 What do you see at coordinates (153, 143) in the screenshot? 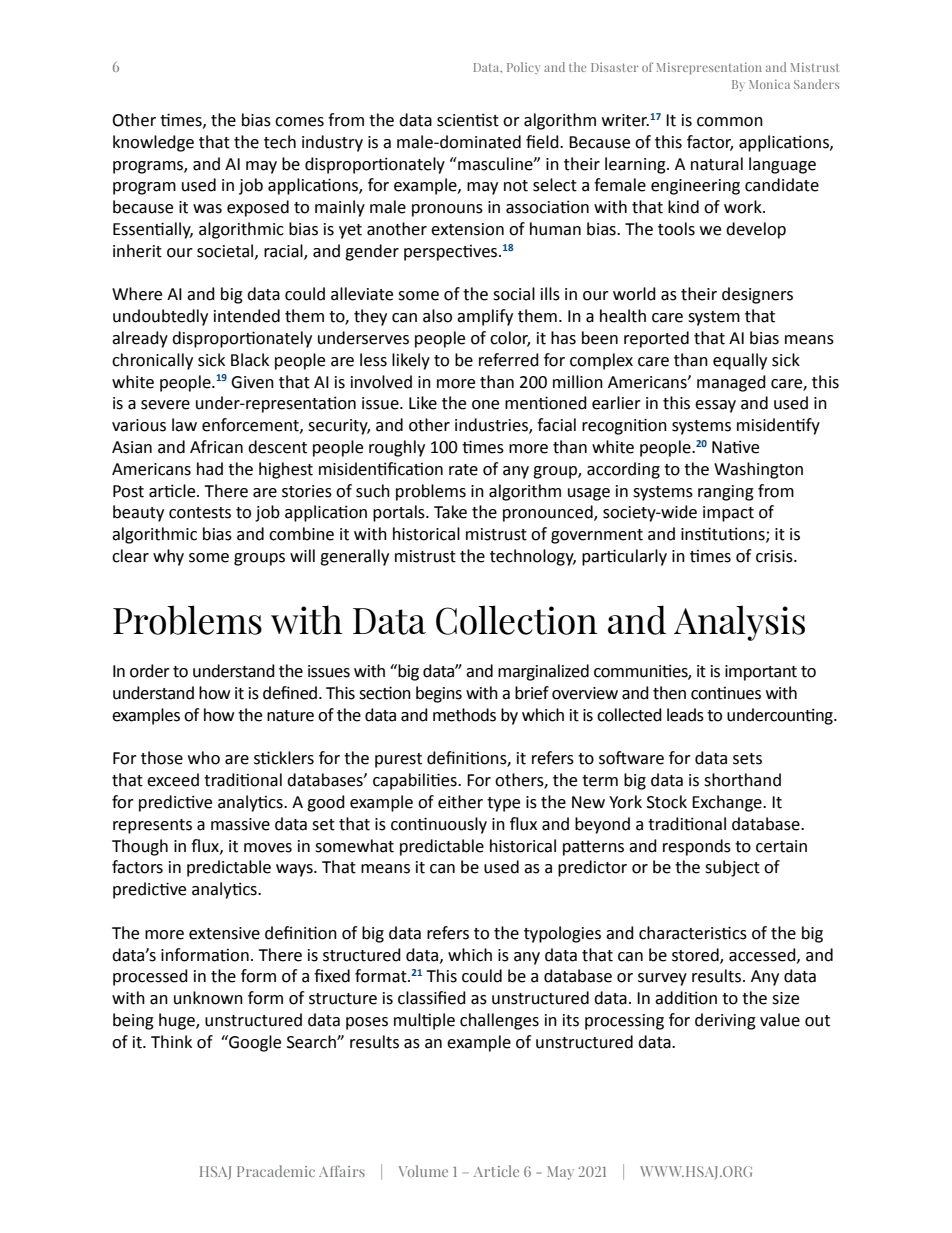
I see `knowledge` at bounding box center [153, 143].
